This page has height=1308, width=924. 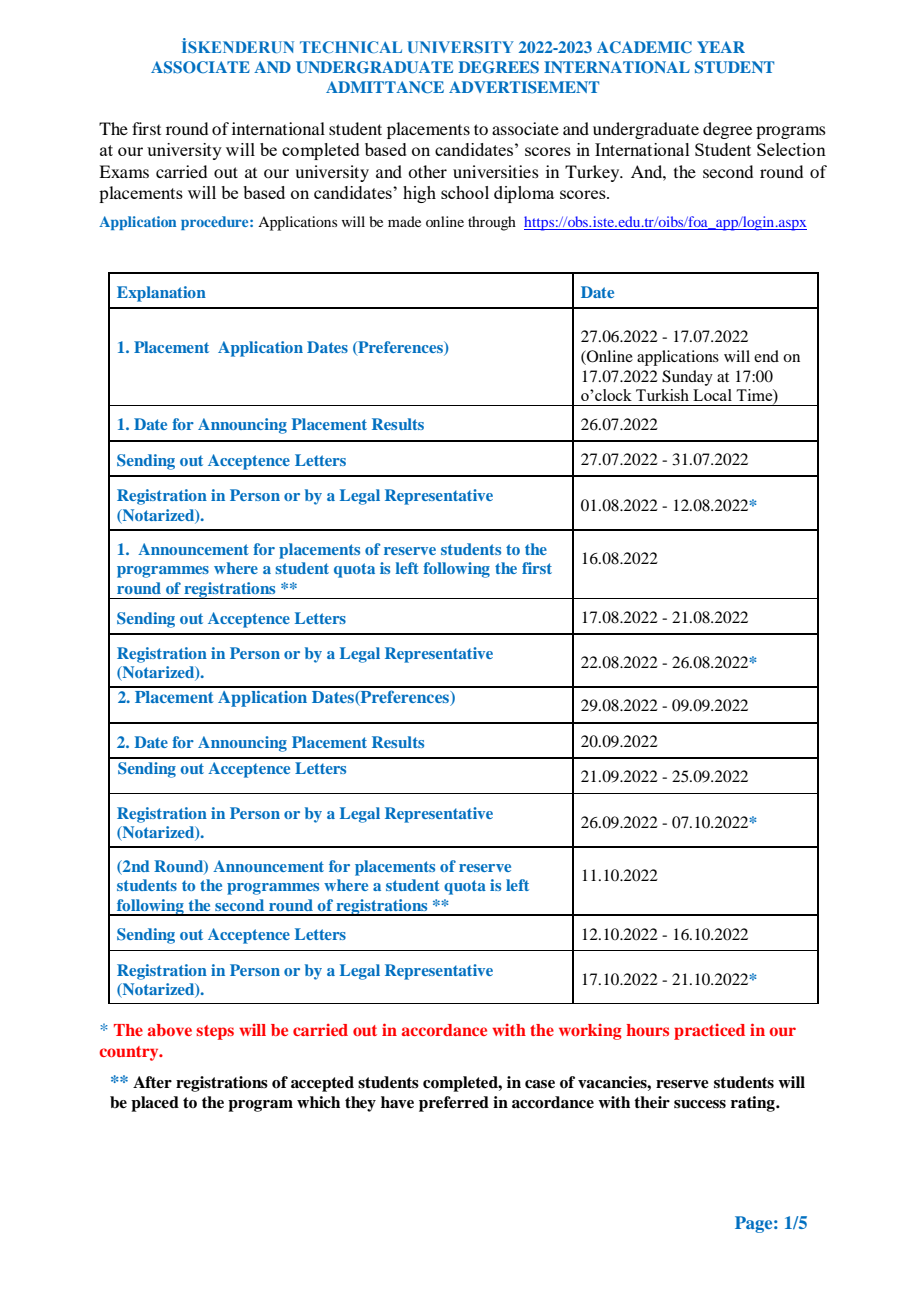 What do you see at coordinates (161, 294) in the page?
I see `Explanation` at bounding box center [161, 294].
